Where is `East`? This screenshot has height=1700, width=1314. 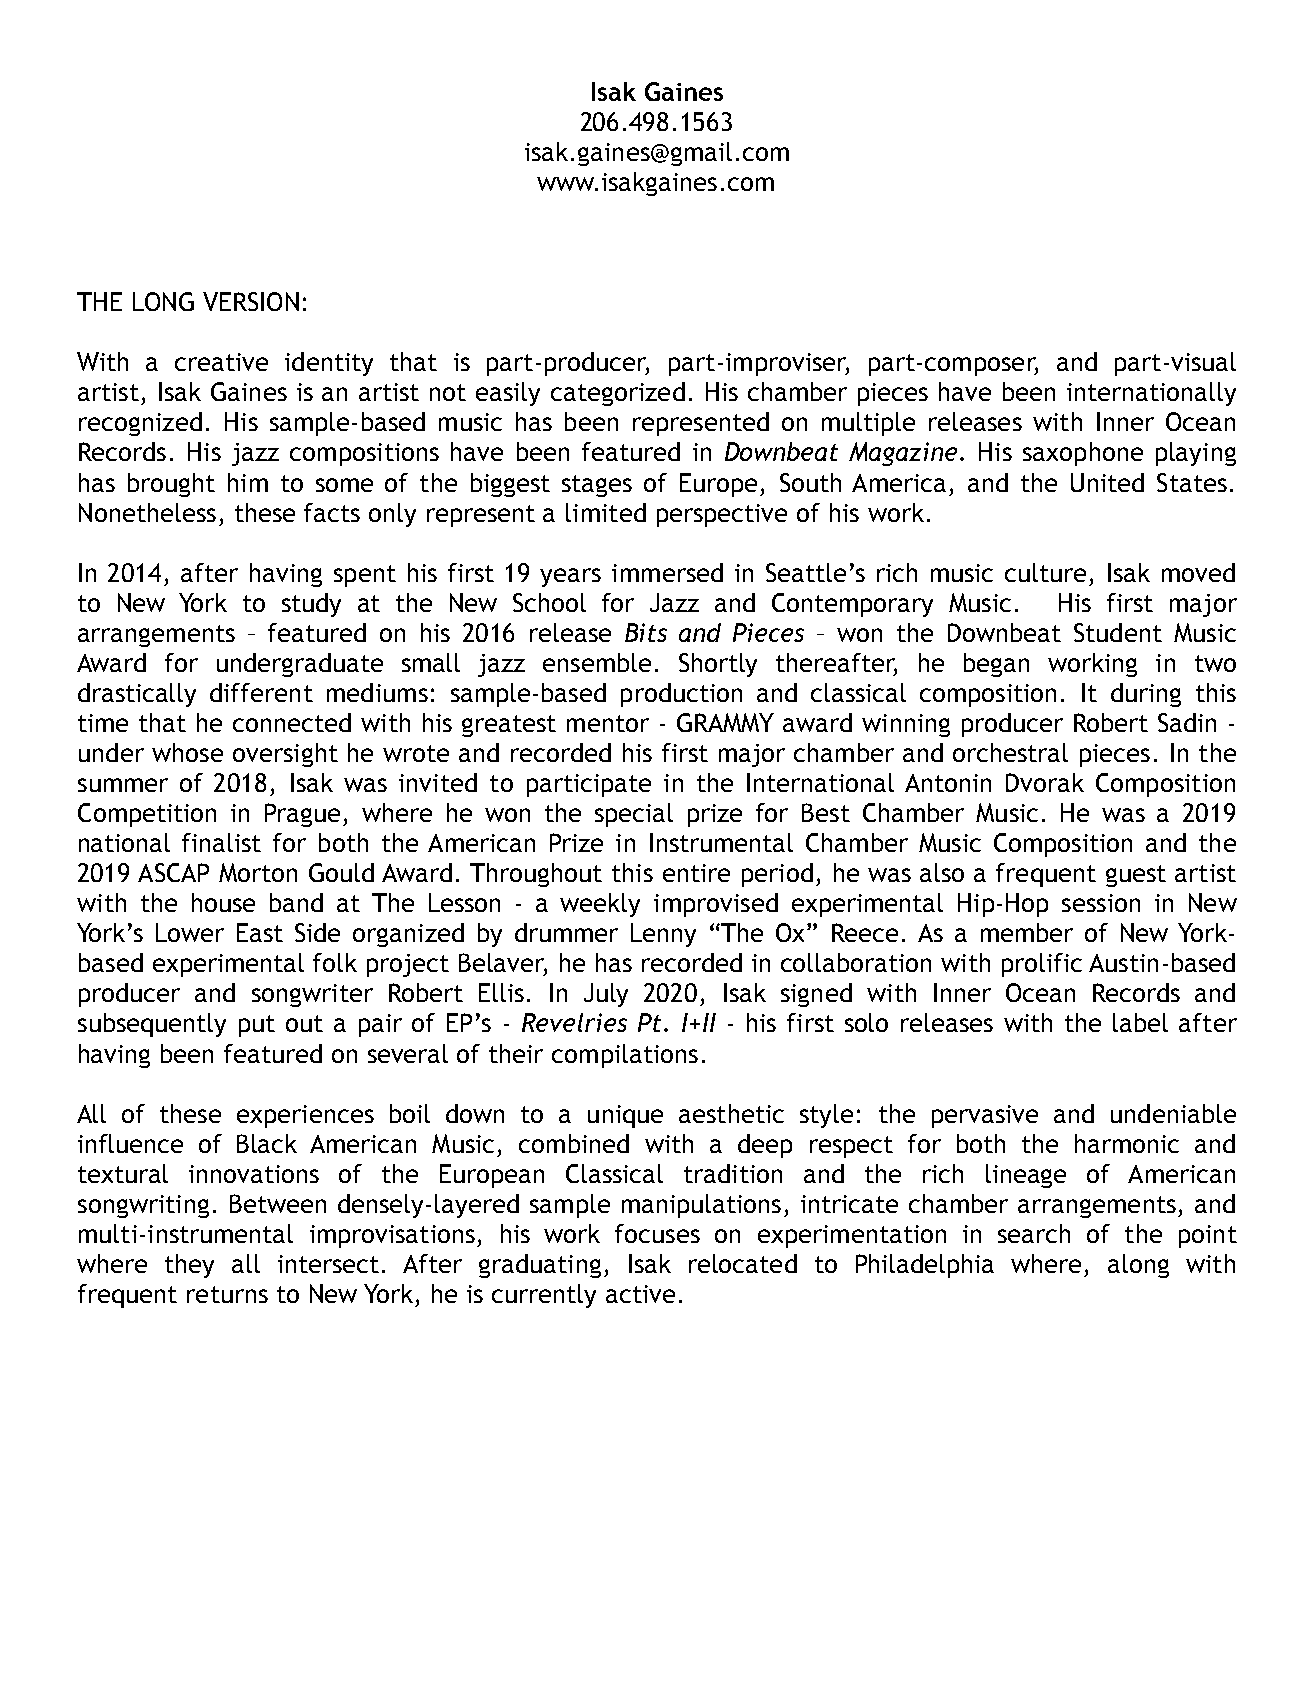
East is located at coordinates (260, 932).
